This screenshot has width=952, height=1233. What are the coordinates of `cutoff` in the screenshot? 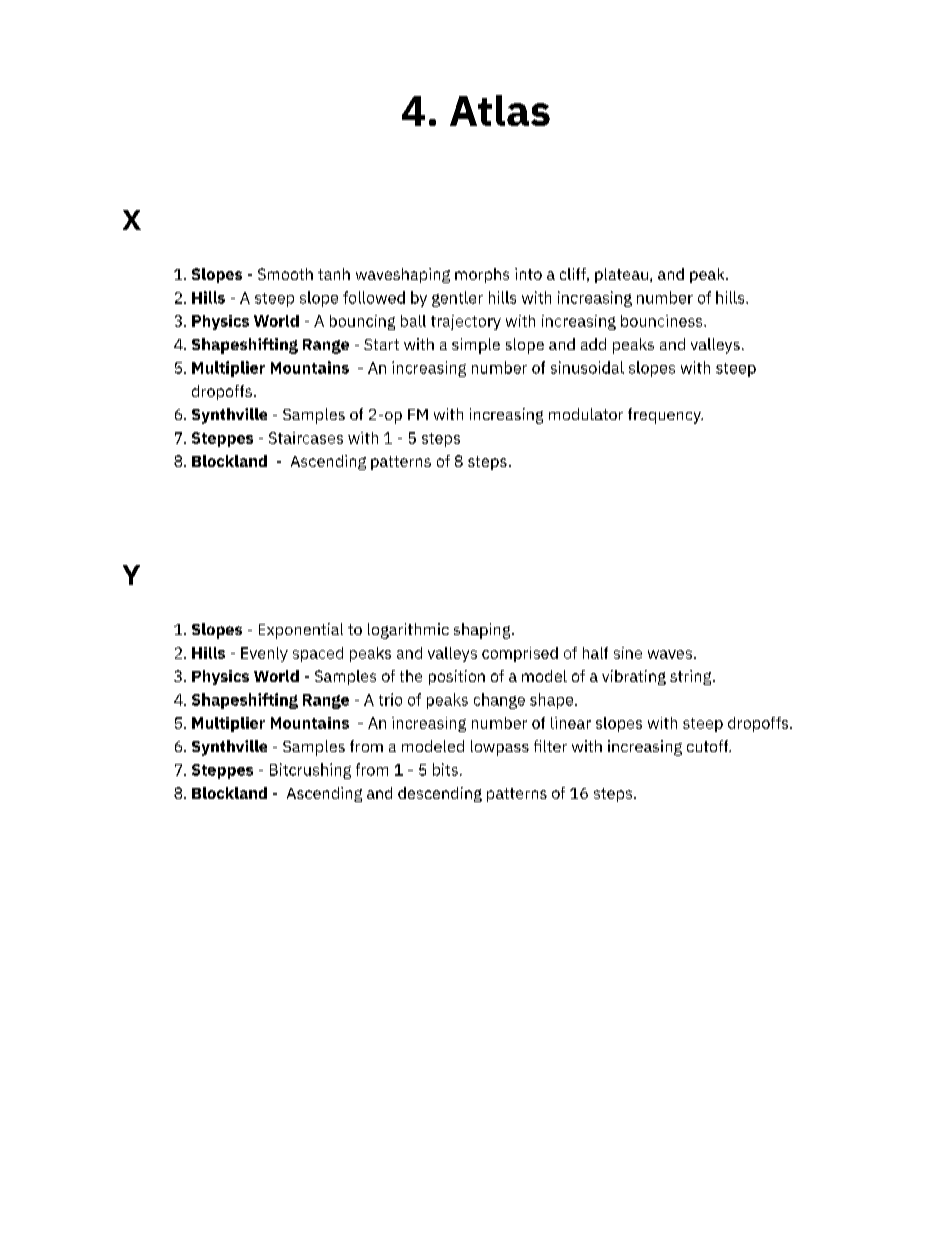 It's located at (709, 746).
